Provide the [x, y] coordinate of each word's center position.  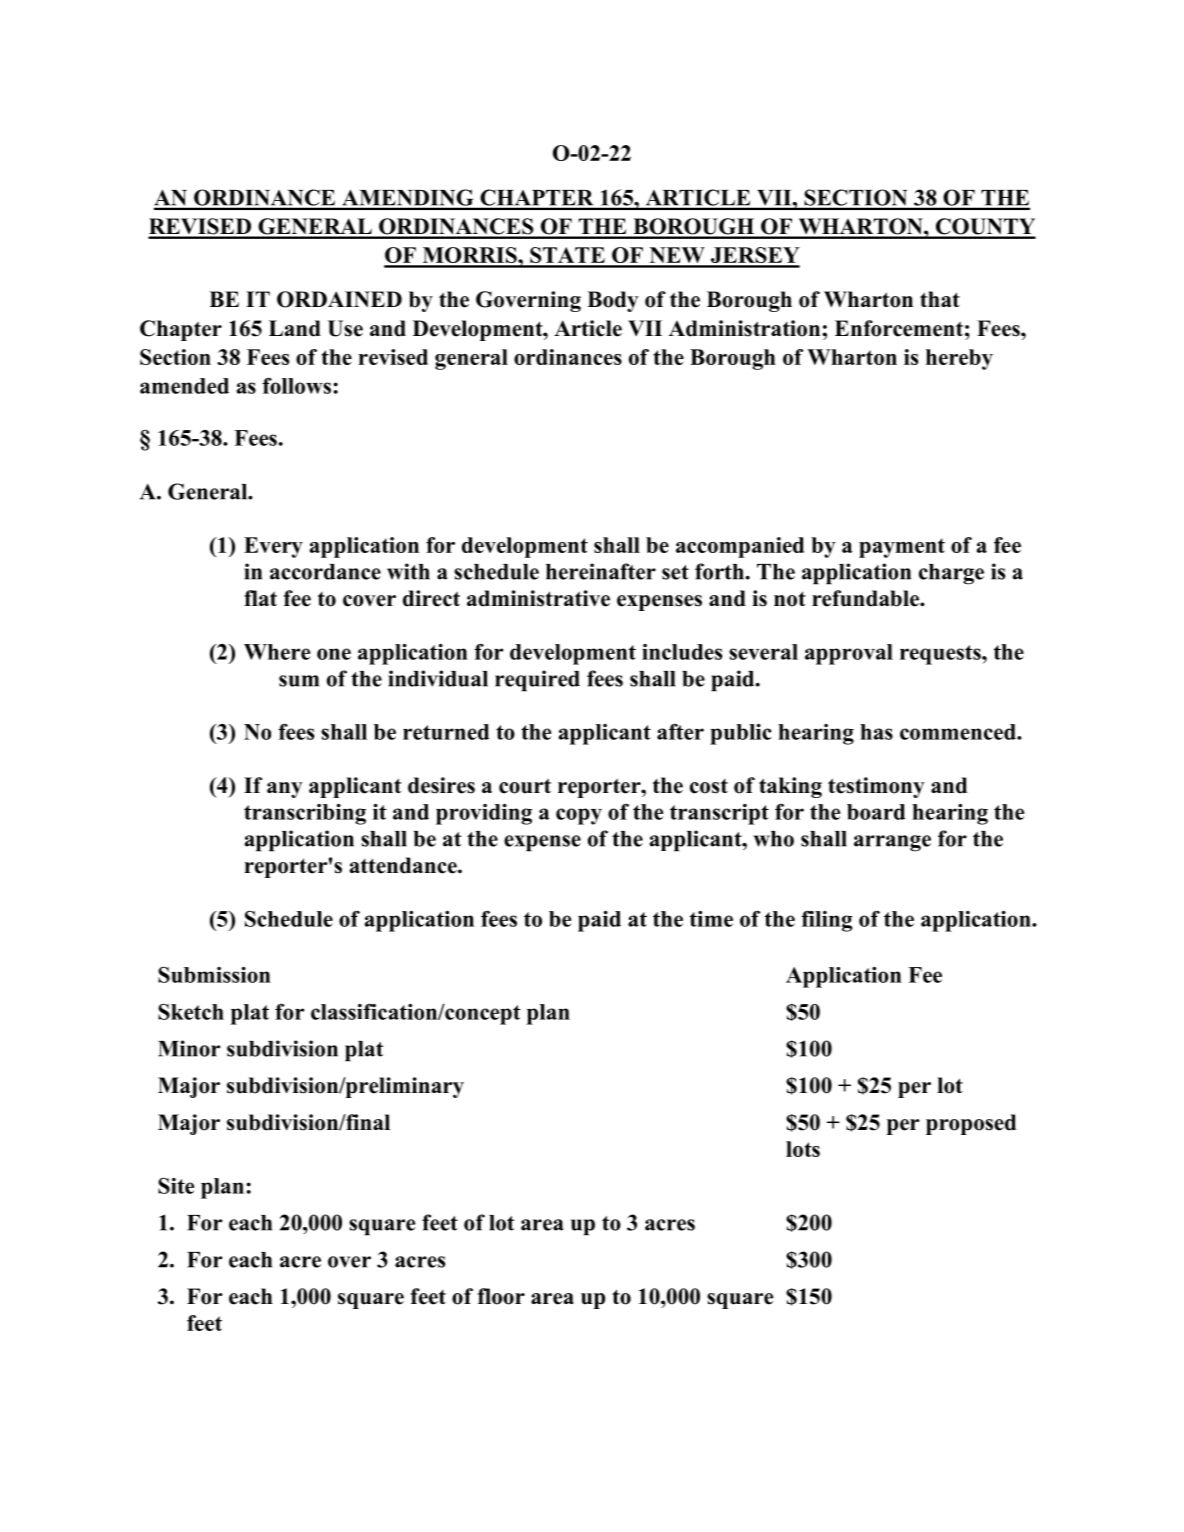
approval [849, 654]
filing [826, 921]
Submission [214, 974]
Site [176, 1185]
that [940, 299]
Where [277, 652]
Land [295, 328]
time [711, 919]
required [537, 681]
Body [612, 301]
